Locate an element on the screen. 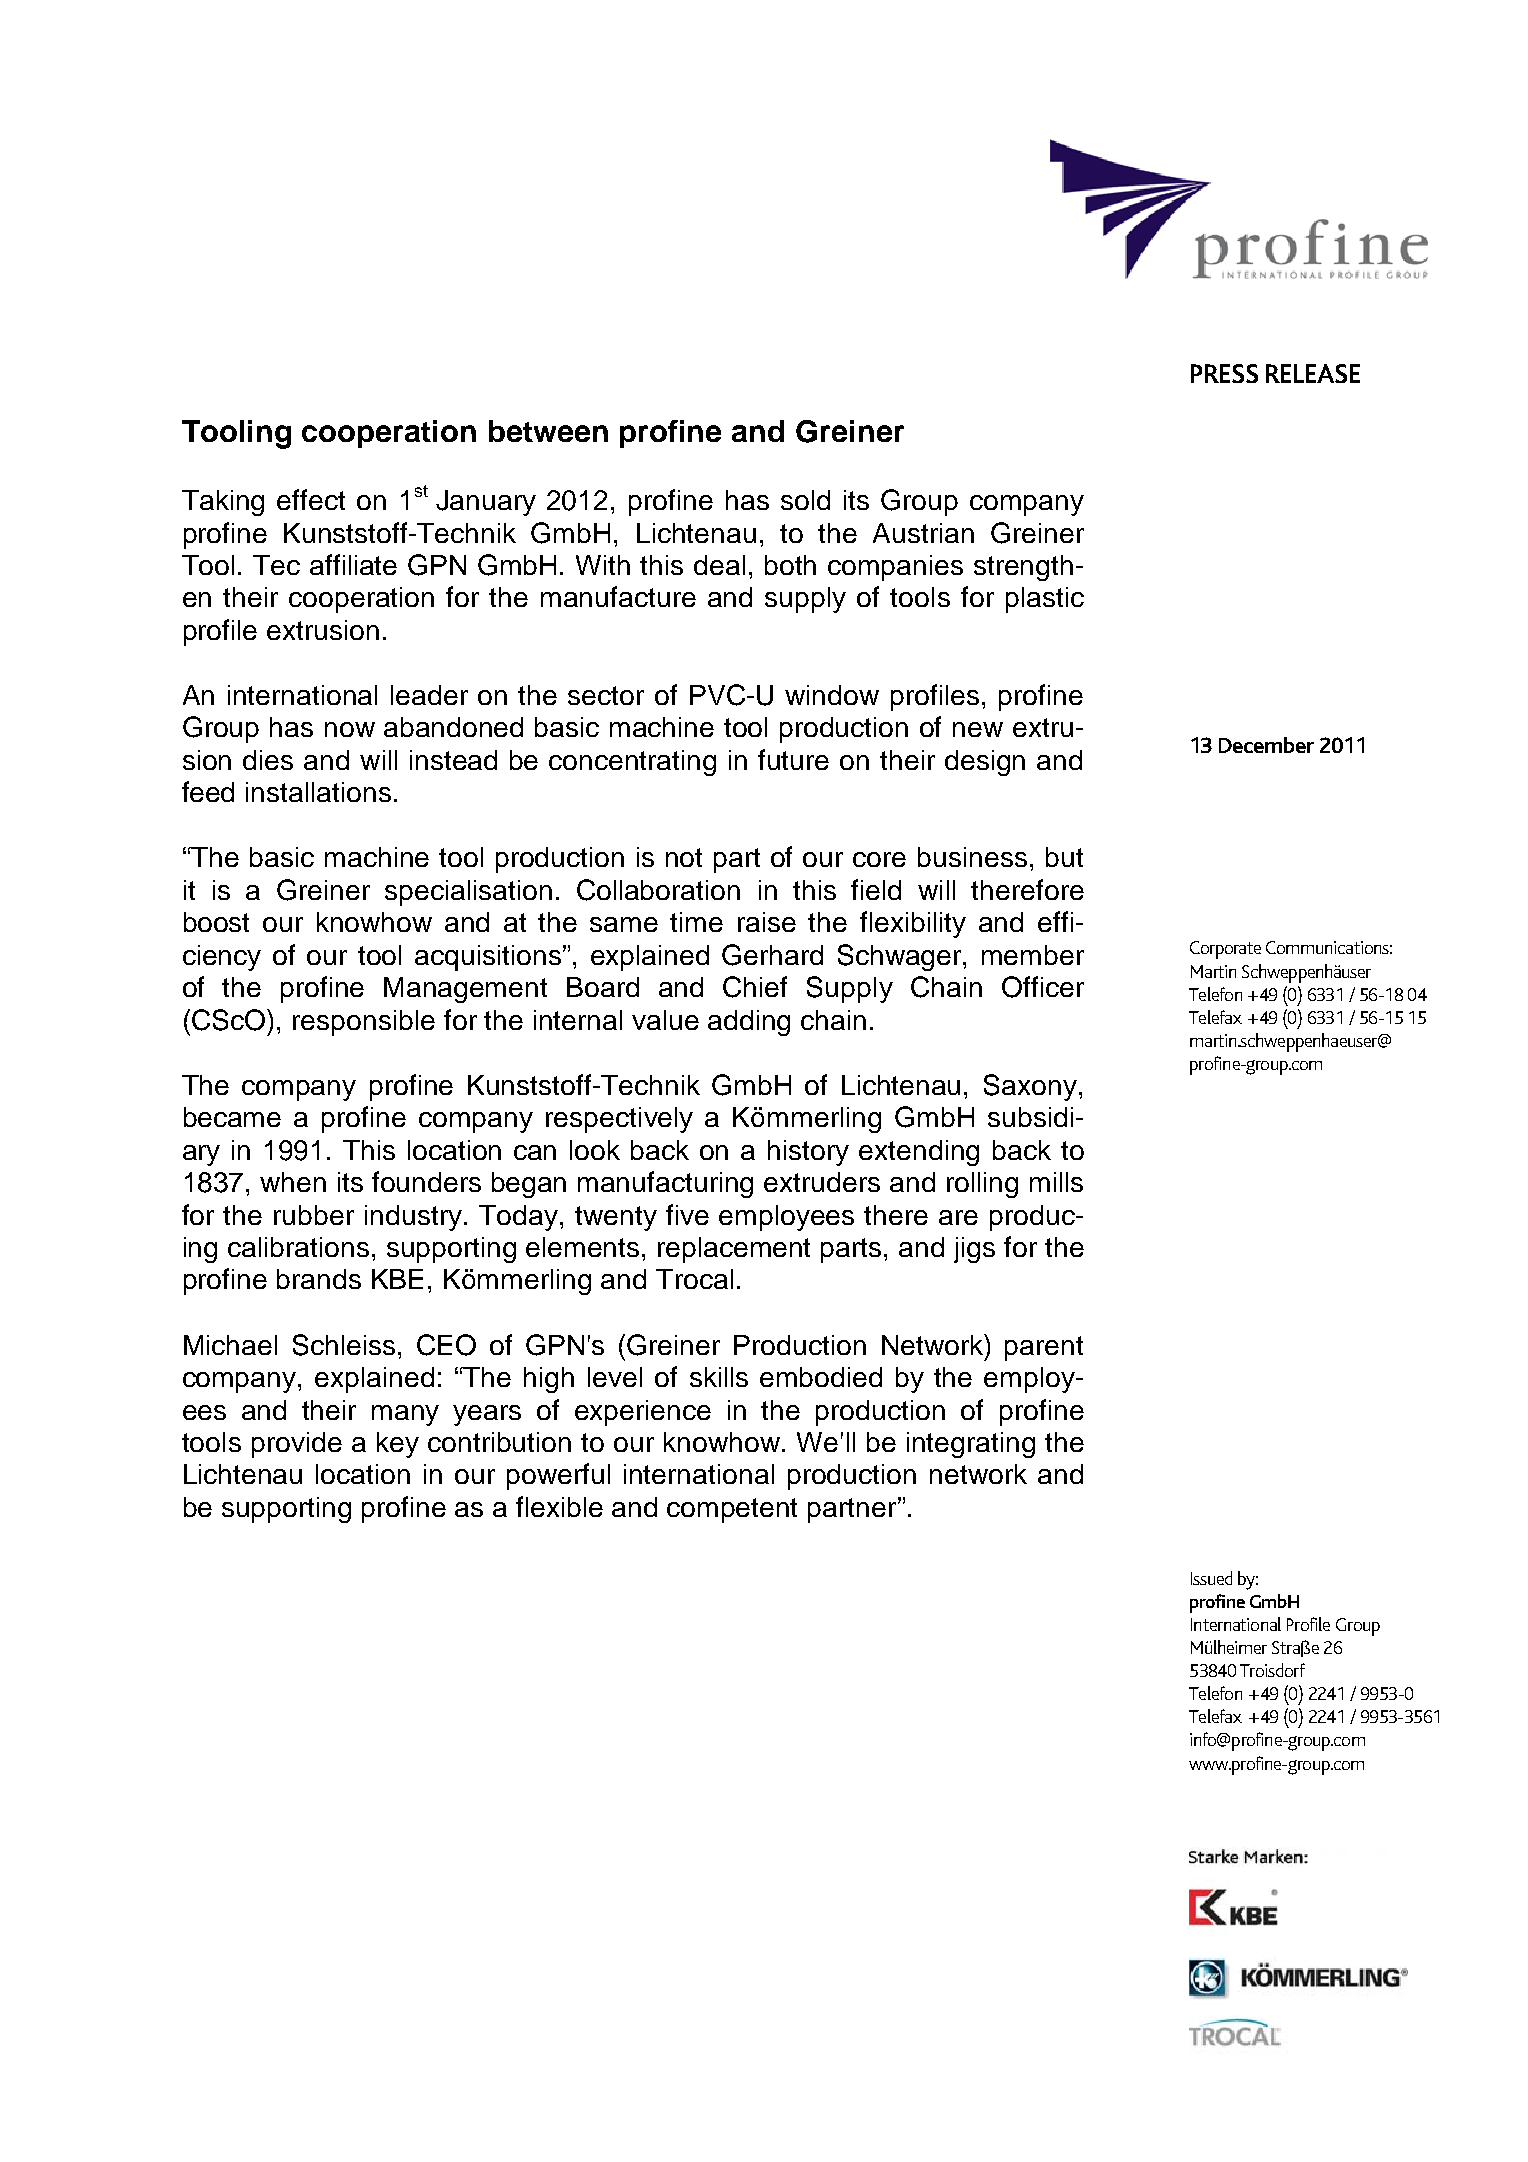  mills is located at coordinates (1056, 1182).
